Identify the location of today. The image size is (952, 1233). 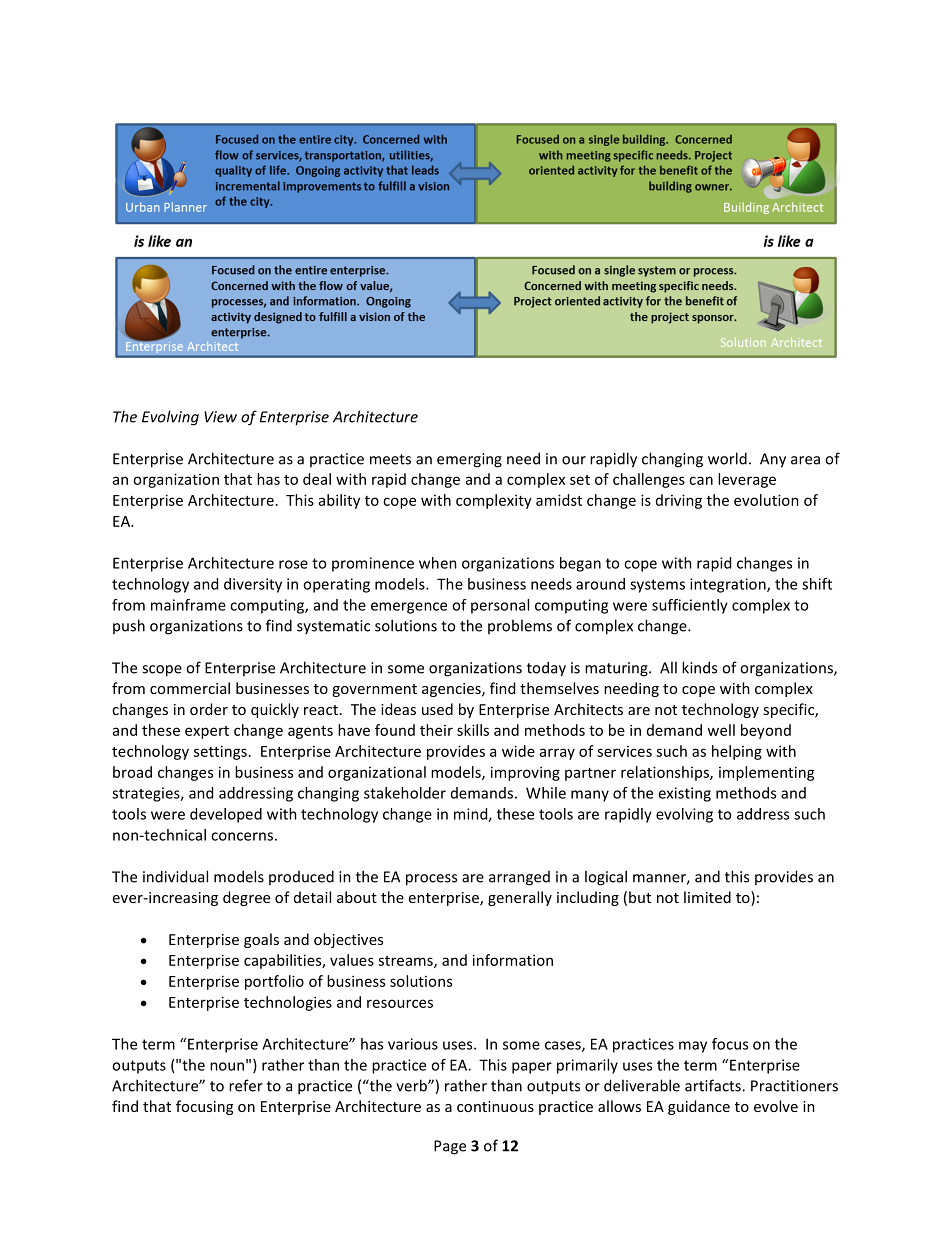
(546, 669).
